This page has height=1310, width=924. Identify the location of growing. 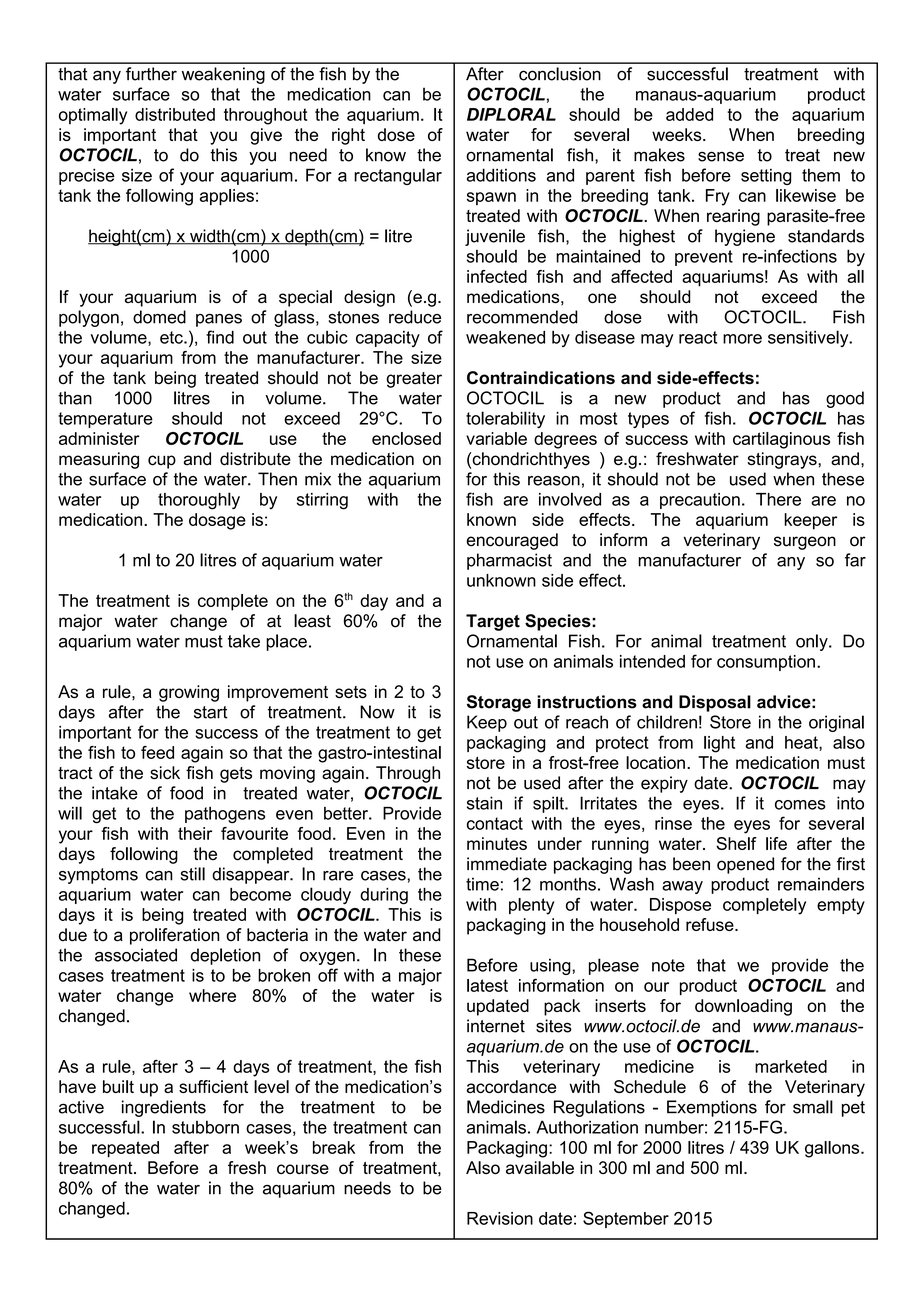
(189, 693).
